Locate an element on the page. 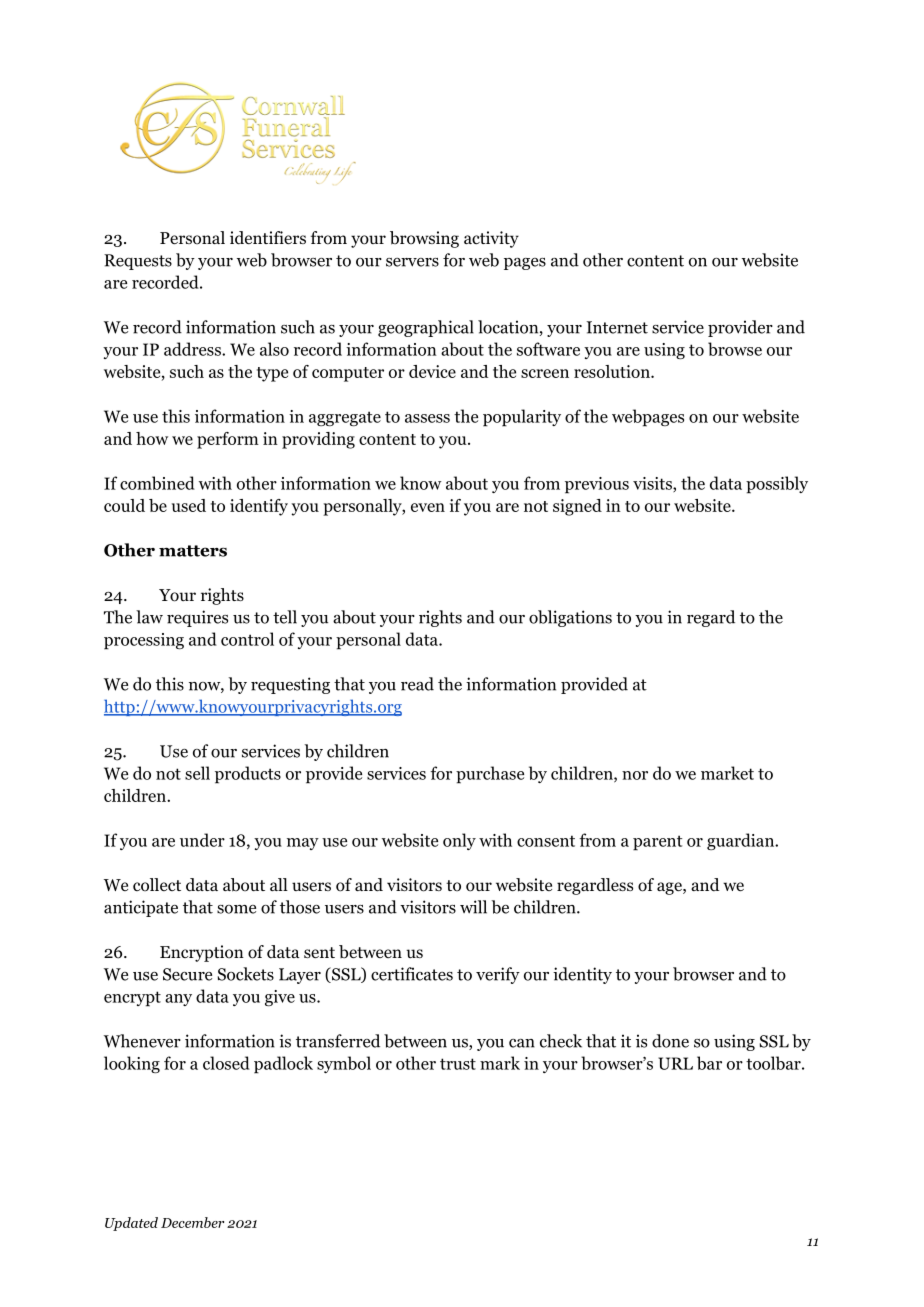 This page has width=924, height=1307. Requests is located at coordinates (138, 262).
